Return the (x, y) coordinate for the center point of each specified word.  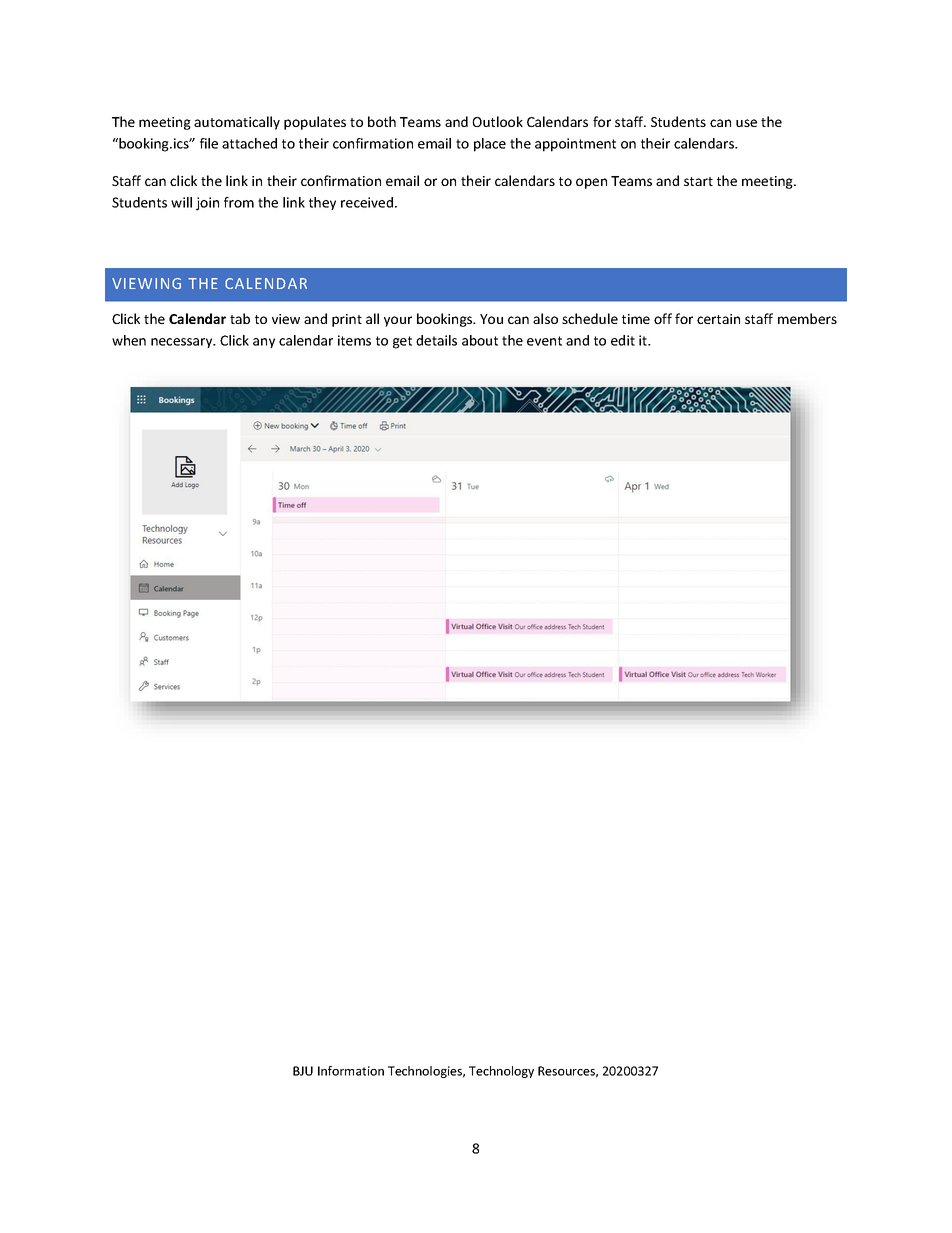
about (480, 340)
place (490, 145)
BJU (303, 1071)
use (746, 123)
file (209, 143)
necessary (183, 343)
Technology (501, 1072)
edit (623, 340)
